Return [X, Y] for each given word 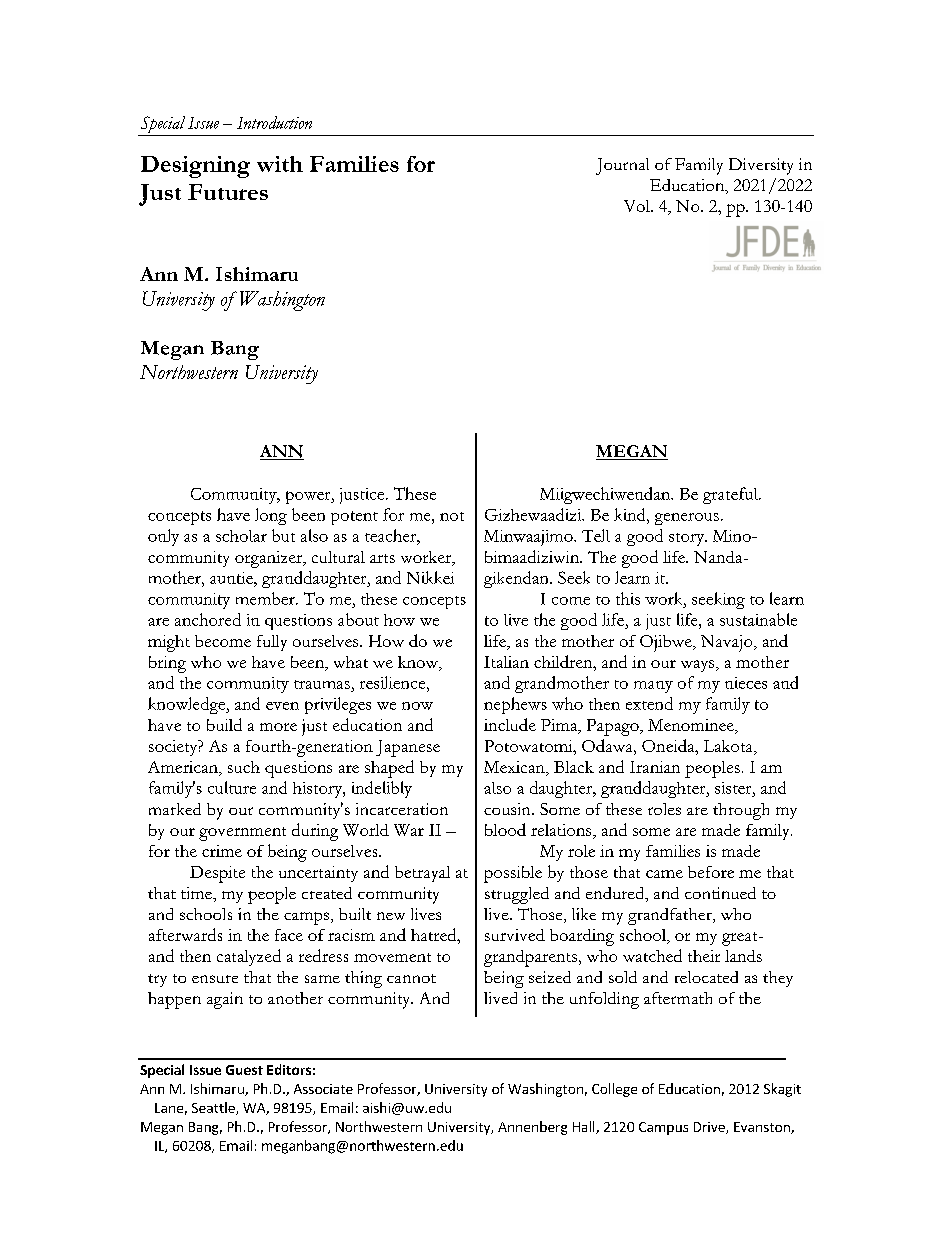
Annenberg [532, 1128]
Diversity [761, 166]
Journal [622, 166]
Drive [710, 1128]
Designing [195, 167]
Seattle [214, 1108]
